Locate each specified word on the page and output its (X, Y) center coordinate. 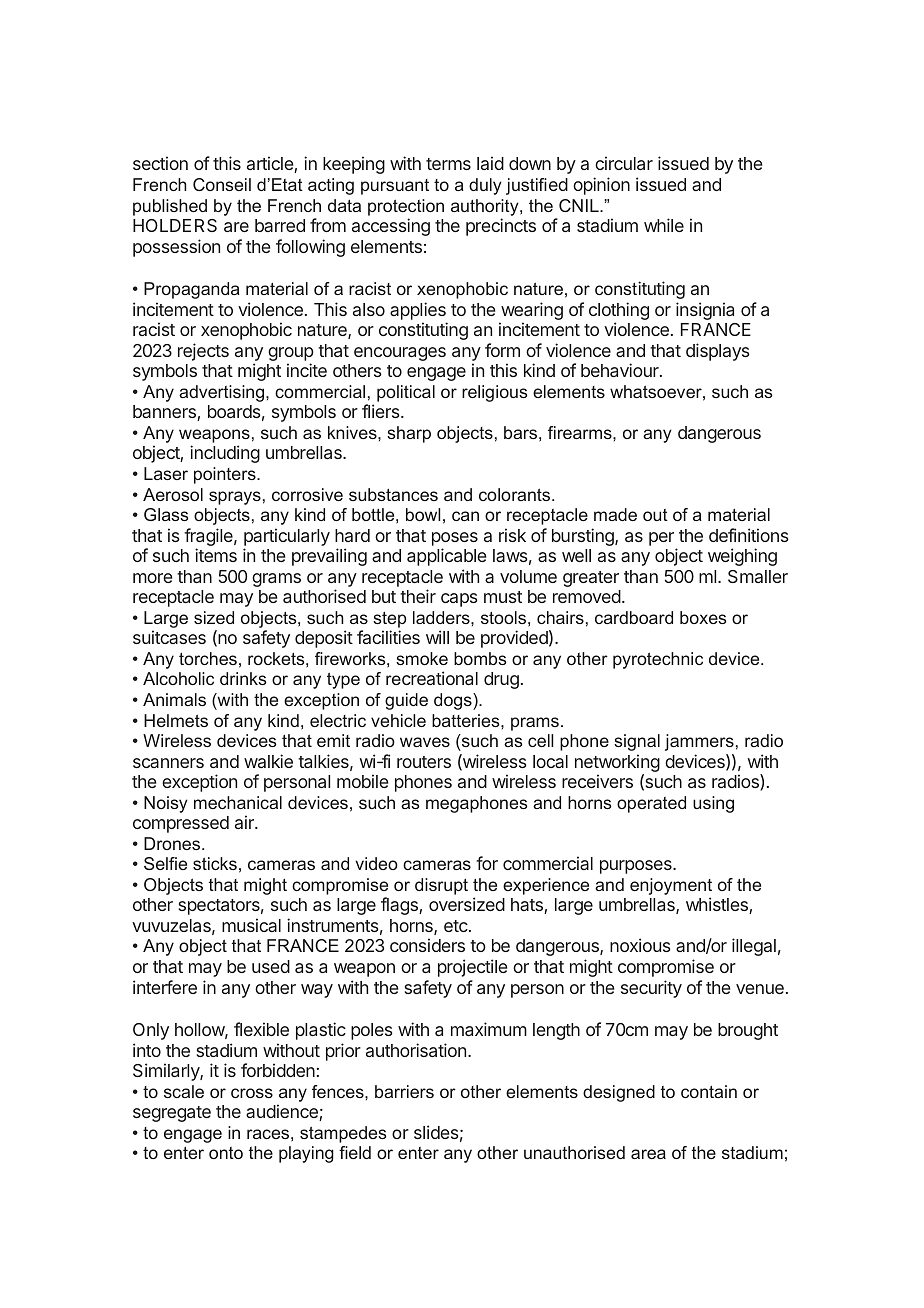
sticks (215, 863)
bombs (480, 658)
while (664, 225)
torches (208, 658)
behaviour (621, 370)
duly (485, 186)
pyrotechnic (658, 660)
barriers (404, 1091)
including (225, 454)
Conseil (222, 184)
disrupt (441, 886)
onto (226, 1153)
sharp (409, 434)
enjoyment (671, 888)
